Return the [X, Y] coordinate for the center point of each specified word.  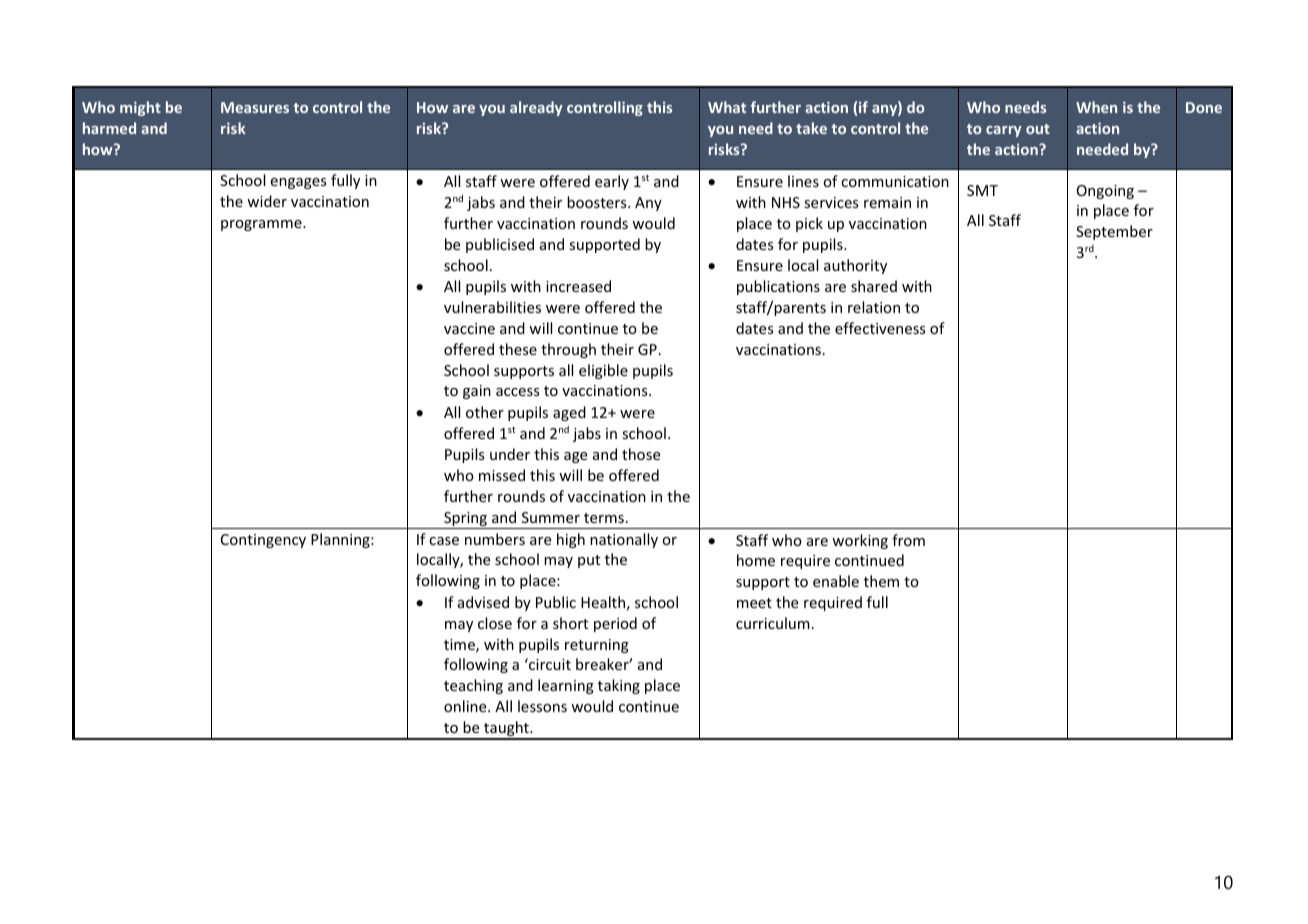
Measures [255, 107]
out [1038, 129]
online [466, 706]
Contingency [263, 541]
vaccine [469, 328]
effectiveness [880, 328]
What [727, 107]
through [568, 350]
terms [604, 518]
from [908, 540]
